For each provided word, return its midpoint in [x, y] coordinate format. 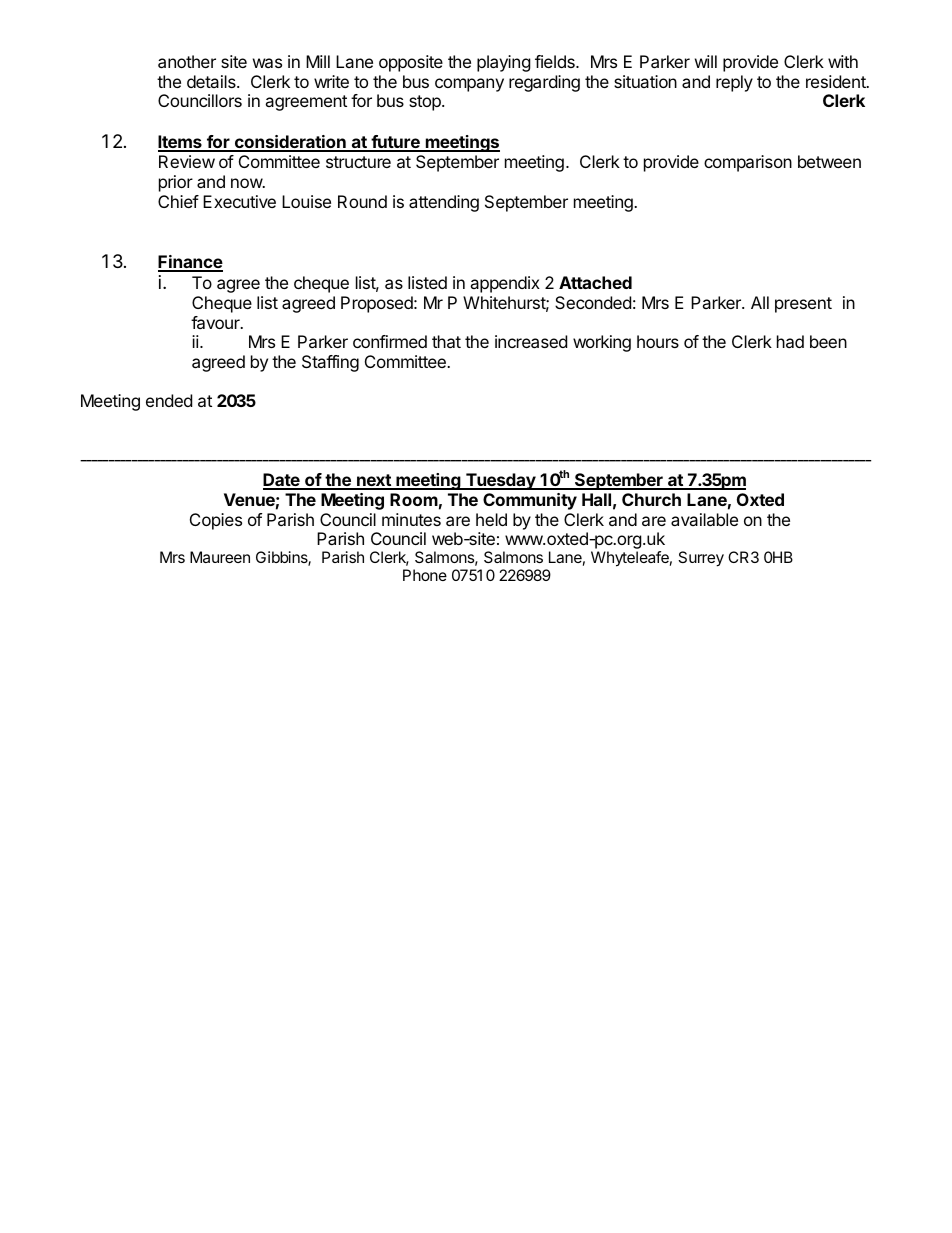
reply [734, 83]
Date [282, 481]
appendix [505, 284]
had [790, 341]
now [247, 183]
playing [504, 63]
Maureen [220, 557]
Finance [190, 263]
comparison [748, 163]
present [803, 305]
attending [444, 203]
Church [651, 499]
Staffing [330, 363]
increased [531, 341]
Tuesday [501, 481]
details [212, 81]
